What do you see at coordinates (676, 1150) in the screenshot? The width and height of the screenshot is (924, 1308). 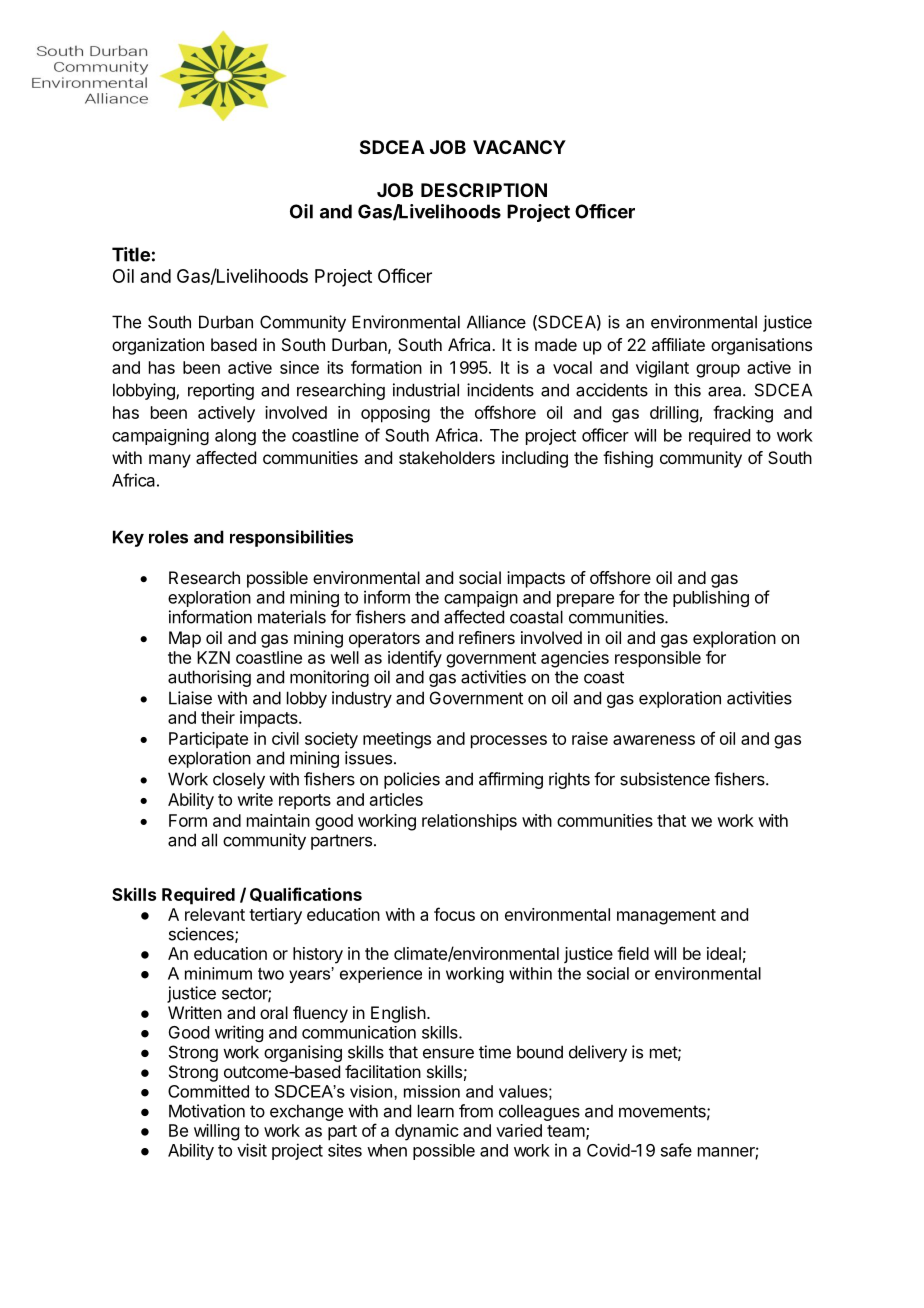 I see `safe` at bounding box center [676, 1150].
